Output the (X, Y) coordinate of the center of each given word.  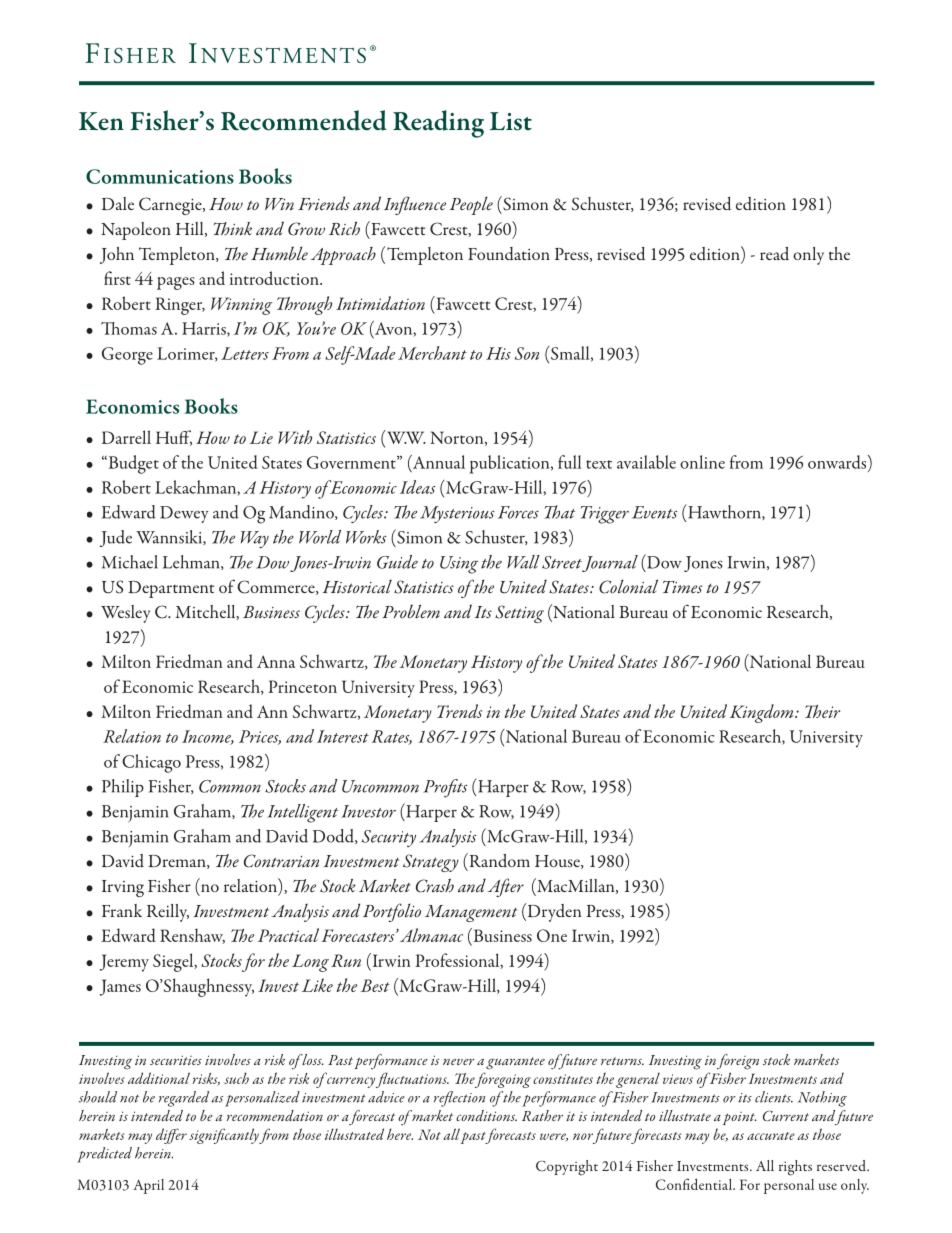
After (506, 887)
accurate (771, 1136)
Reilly (168, 913)
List (511, 121)
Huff (174, 438)
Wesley (125, 614)
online (702, 462)
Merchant (432, 353)
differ (171, 1136)
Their (822, 711)
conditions (486, 1115)
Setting (519, 614)
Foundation (509, 254)
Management (471, 913)
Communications (160, 176)
